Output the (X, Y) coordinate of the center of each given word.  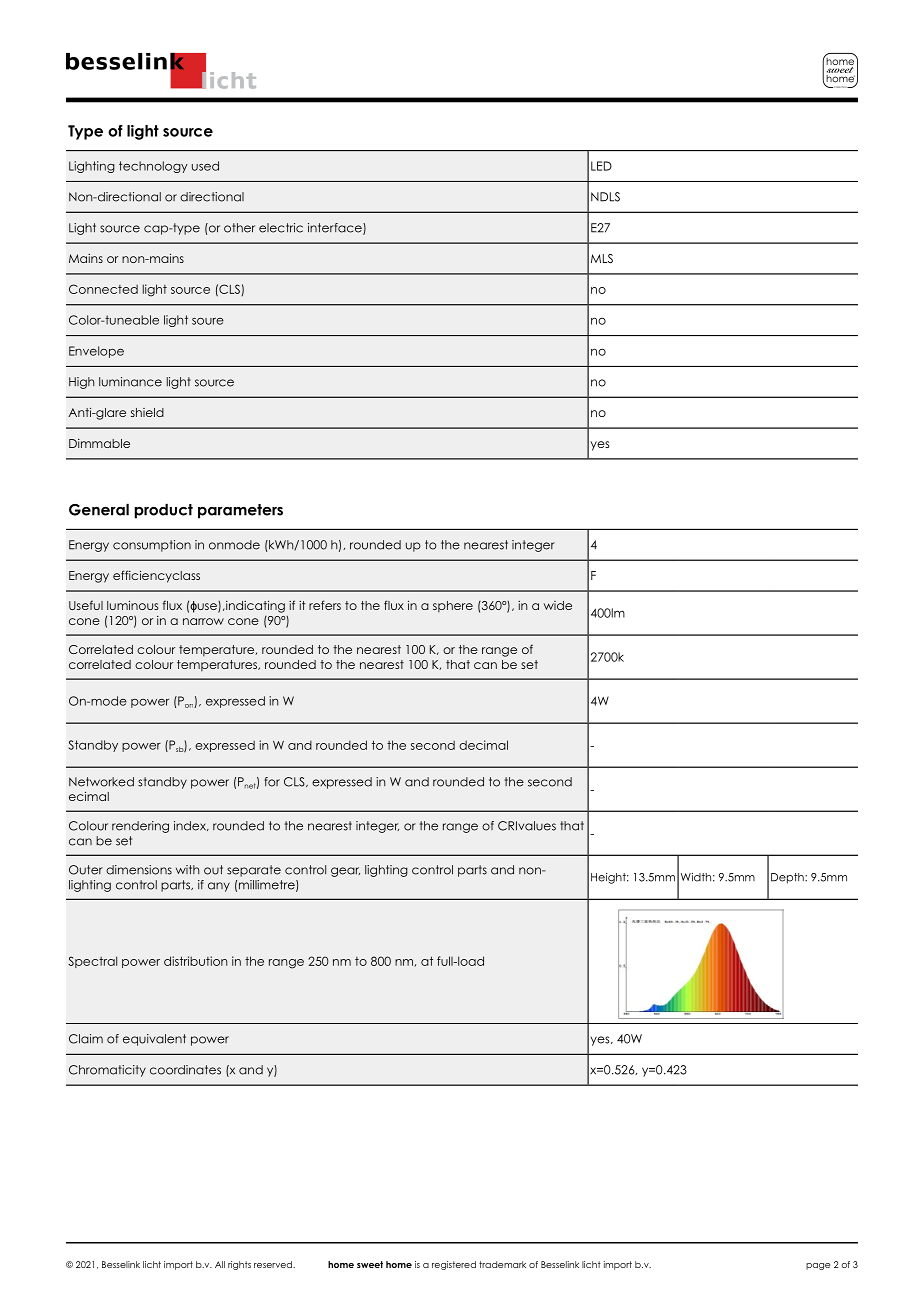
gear (345, 872)
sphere (453, 607)
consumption (152, 546)
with (187, 869)
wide (558, 605)
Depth (788, 878)
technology (153, 167)
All (220, 1264)
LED (601, 166)
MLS (602, 258)
